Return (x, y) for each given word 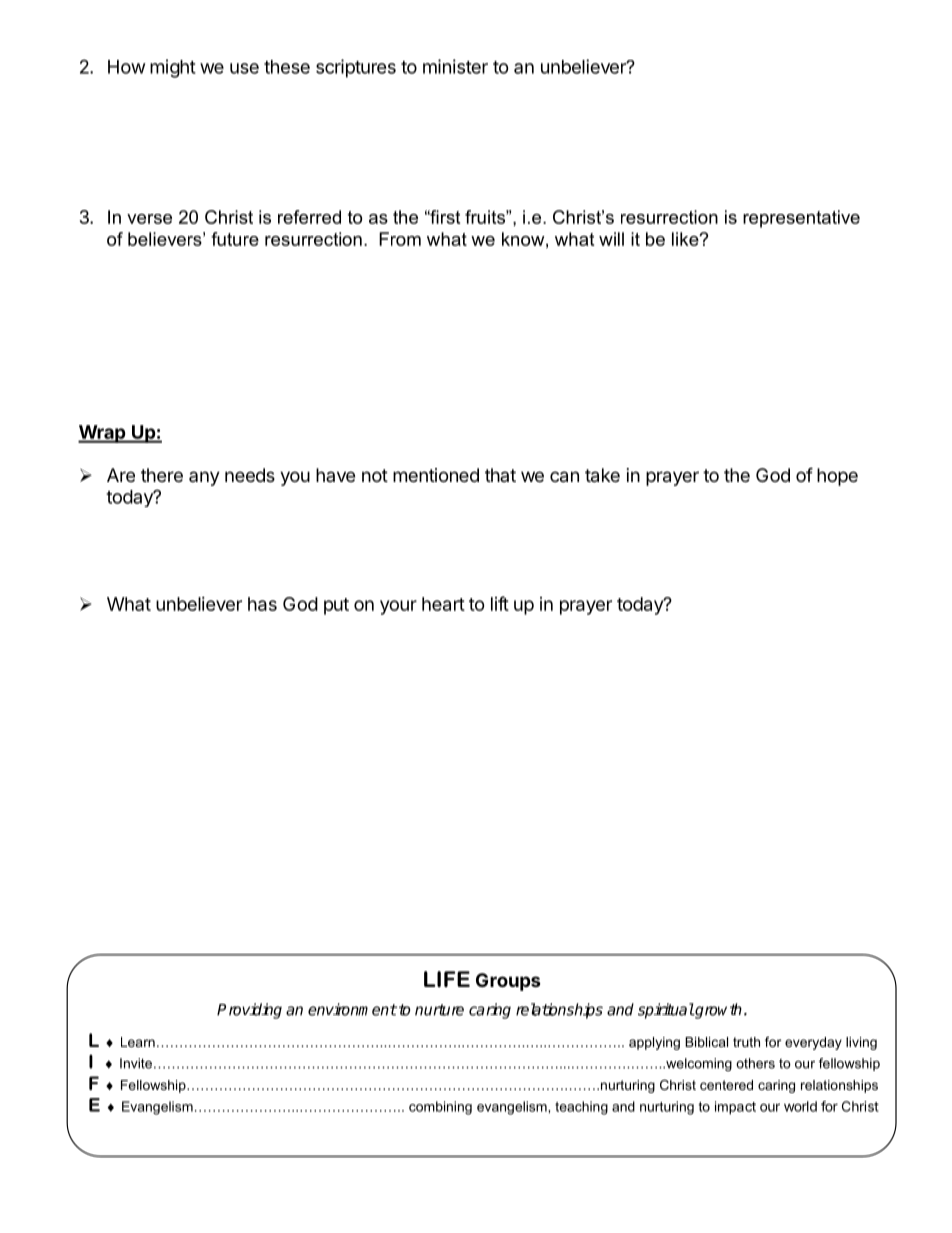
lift (500, 603)
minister (455, 66)
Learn (138, 1042)
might (173, 68)
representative (801, 219)
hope (837, 477)
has (262, 604)
